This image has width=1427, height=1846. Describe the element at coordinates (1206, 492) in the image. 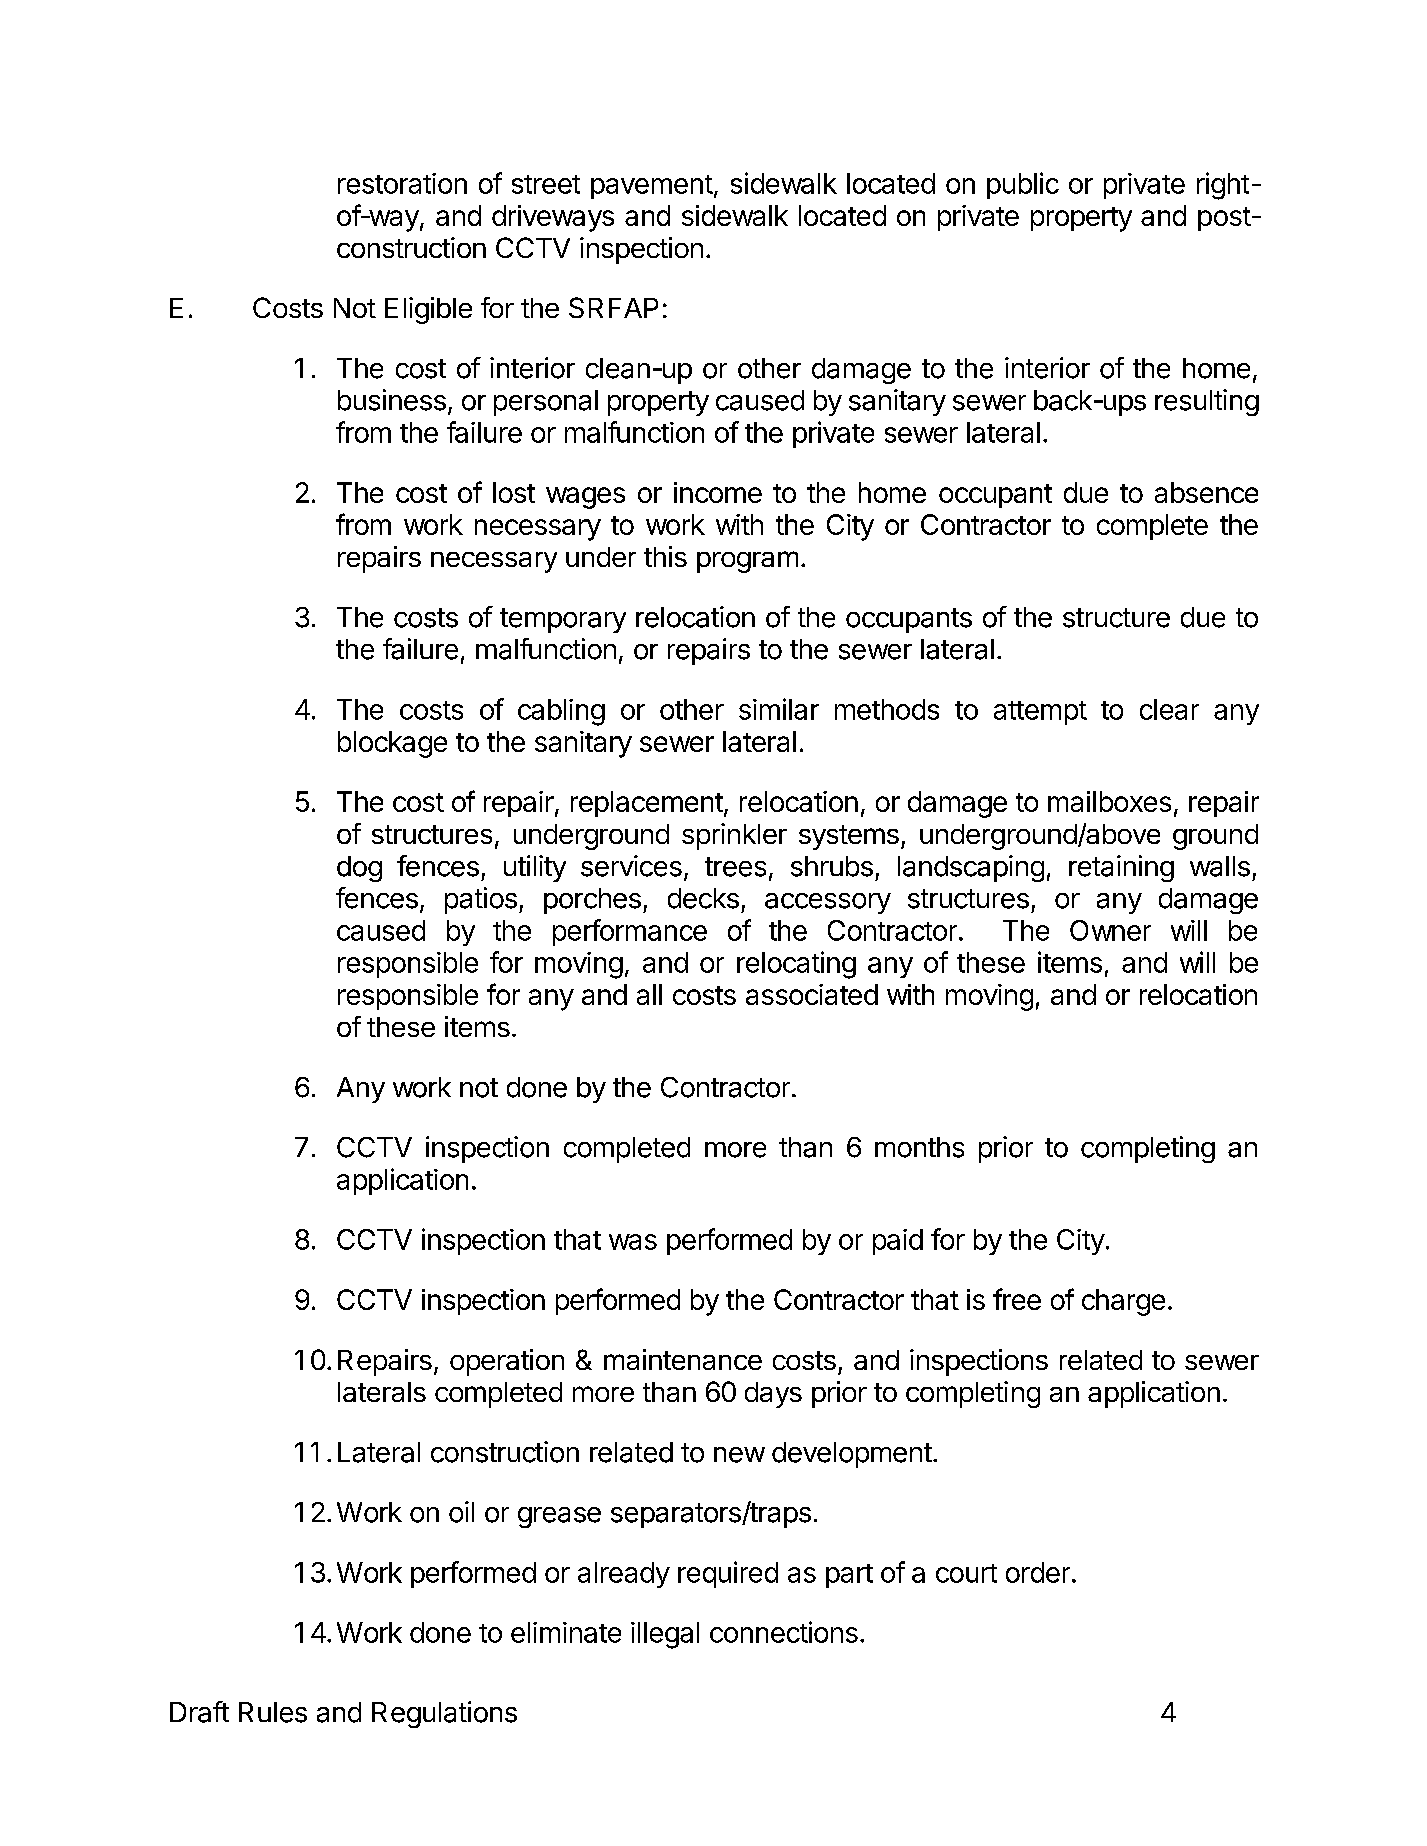

I see `absence` at that location.
